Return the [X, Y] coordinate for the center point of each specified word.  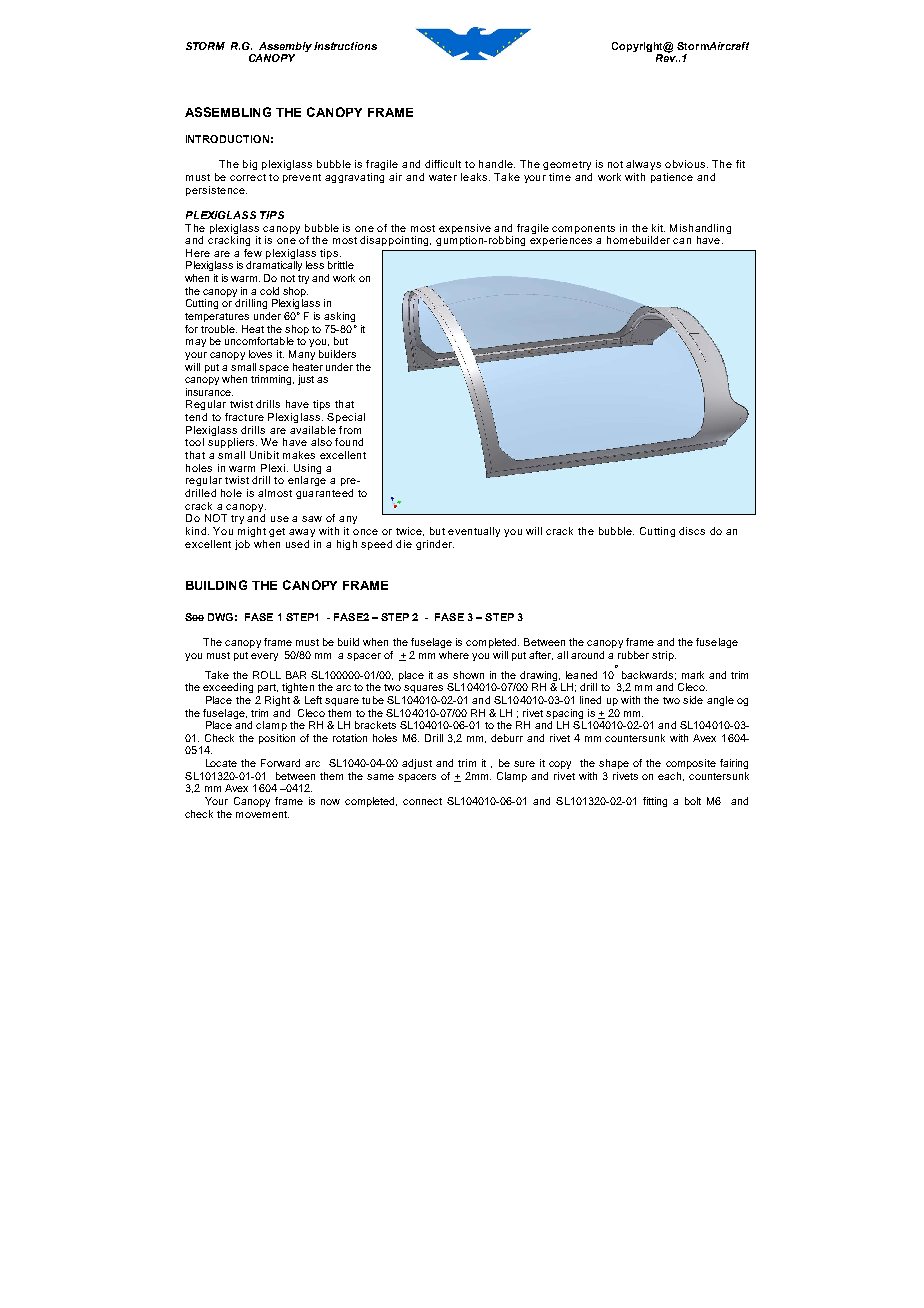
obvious [685, 164]
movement [262, 814]
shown [468, 675]
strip [664, 656]
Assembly [285, 47]
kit [658, 228]
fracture [244, 417]
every [264, 657]
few [253, 253]
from [350, 430]
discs [692, 531]
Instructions [345, 46]
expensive [465, 229]
